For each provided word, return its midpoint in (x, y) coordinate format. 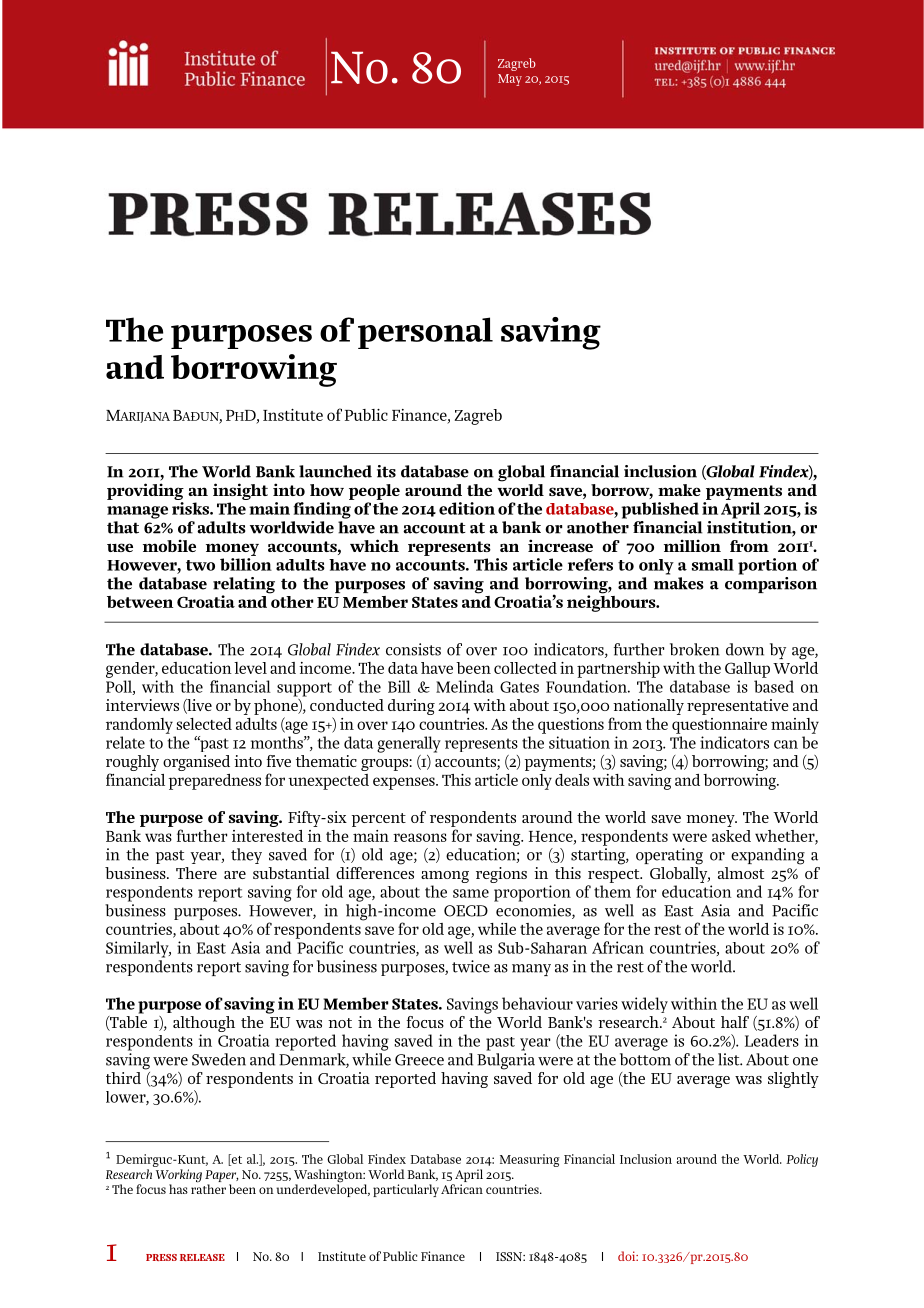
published (660, 510)
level (250, 668)
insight (240, 491)
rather (208, 1188)
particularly (406, 1190)
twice (471, 966)
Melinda (465, 686)
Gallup (747, 670)
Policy (802, 1160)
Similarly (138, 949)
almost (741, 873)
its (386, 471)
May (510, 80)
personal (425, 333)
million (692, 545)
